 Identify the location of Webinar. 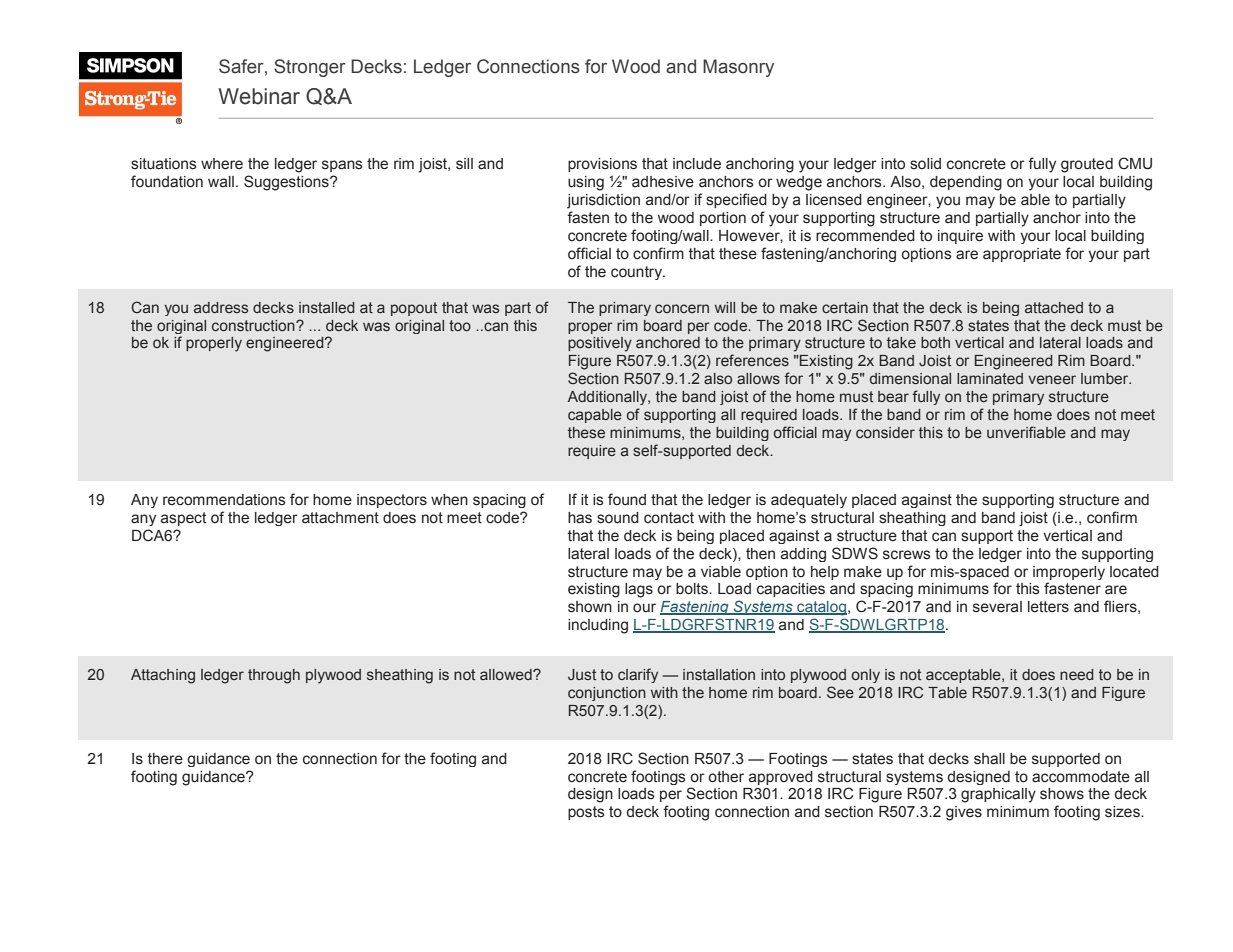
(259, 96).
